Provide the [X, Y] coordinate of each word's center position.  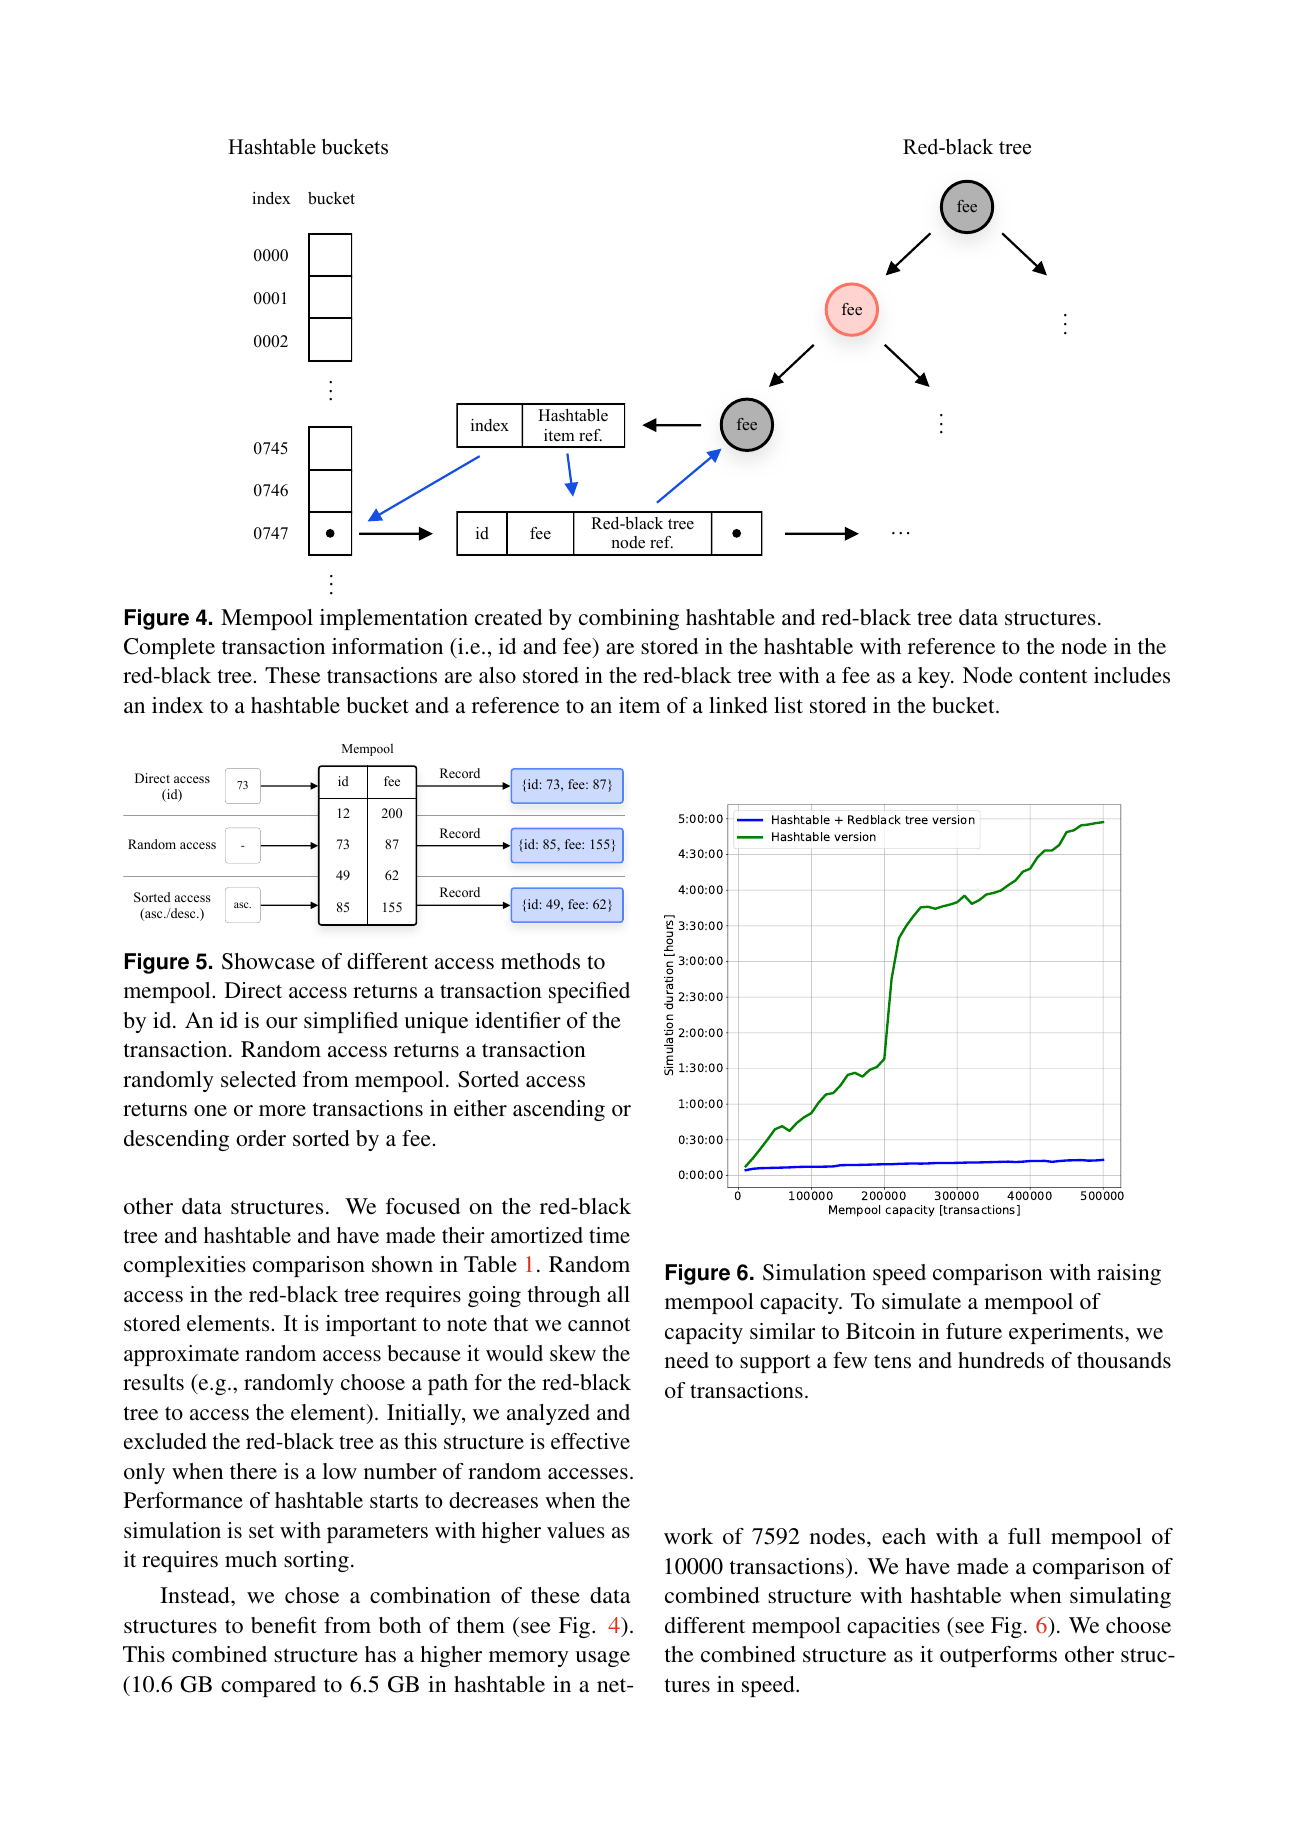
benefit [284, 1625]
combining [629, 619]
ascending [559, 1110]
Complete [169, 648]
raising [1129, 1274]
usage [602, 1659]
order [261, 1138]
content [1053, 676]
